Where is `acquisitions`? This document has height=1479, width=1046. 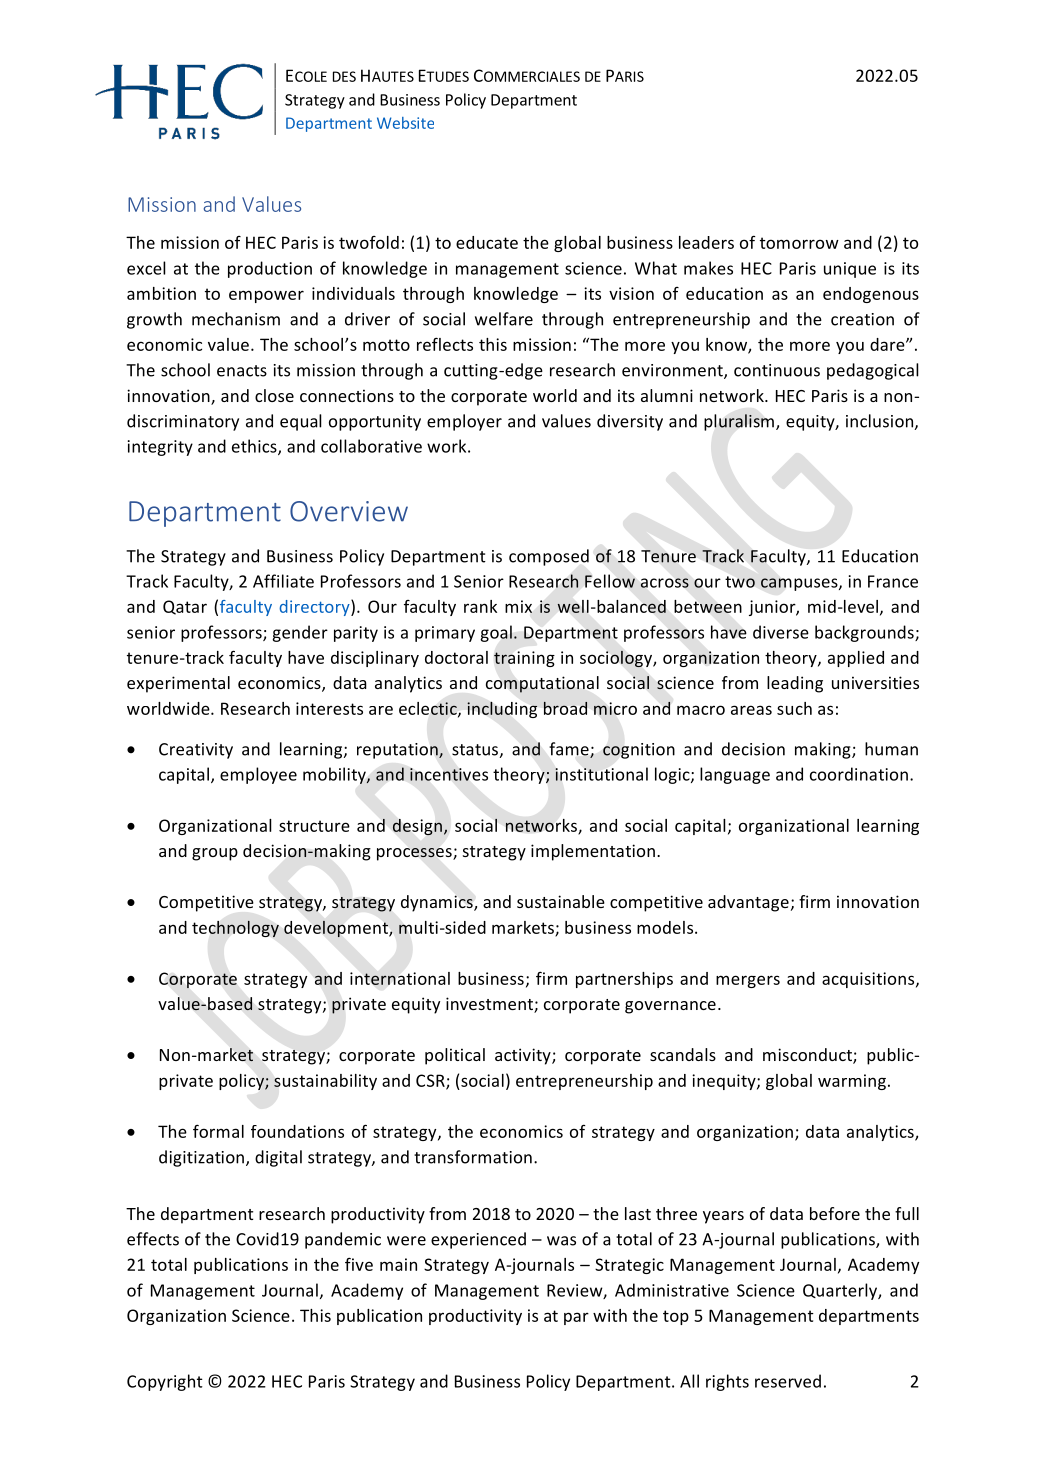
acquisitions is located at coordinates (869, 980).
